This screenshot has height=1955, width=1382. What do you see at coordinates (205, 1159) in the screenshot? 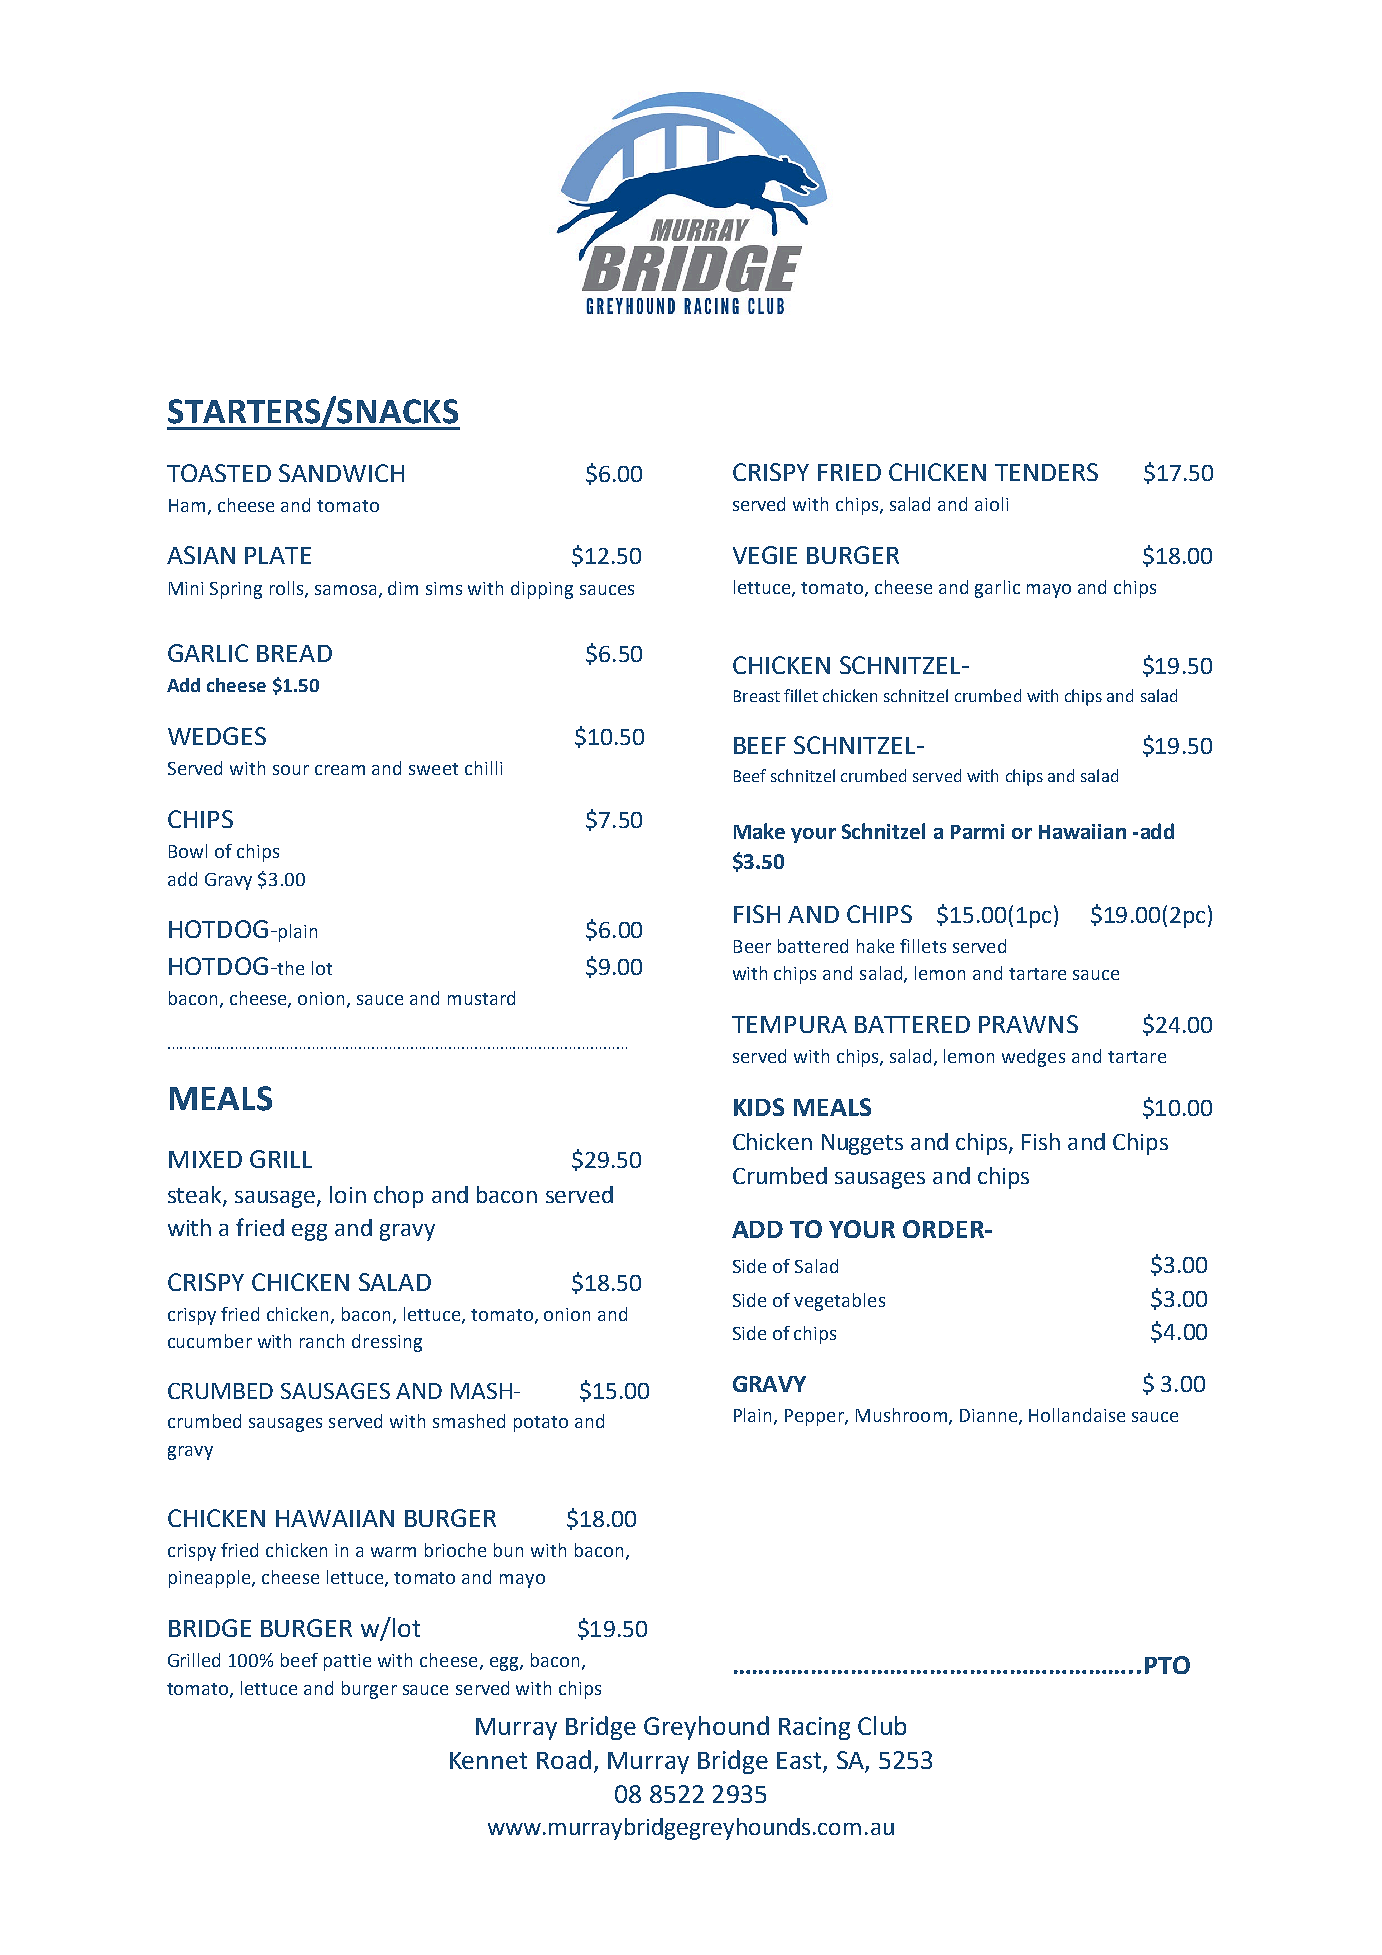
I see `MIXED` at bounding box center [205, 1159].
